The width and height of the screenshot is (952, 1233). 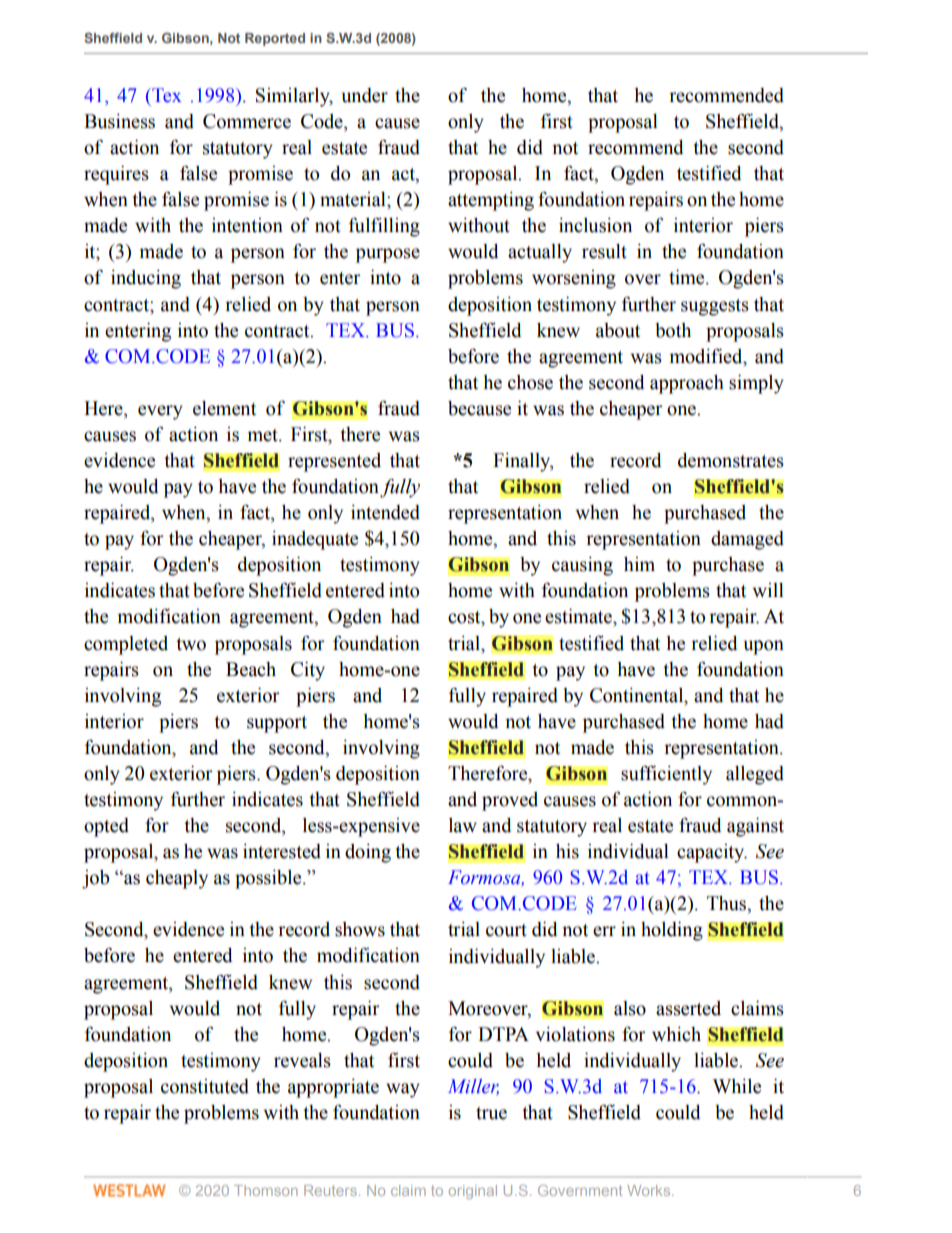 What do you see at coordinates (650, 1190) in the screenshot?
I see `Works` at bounding box center [650, 1190].
